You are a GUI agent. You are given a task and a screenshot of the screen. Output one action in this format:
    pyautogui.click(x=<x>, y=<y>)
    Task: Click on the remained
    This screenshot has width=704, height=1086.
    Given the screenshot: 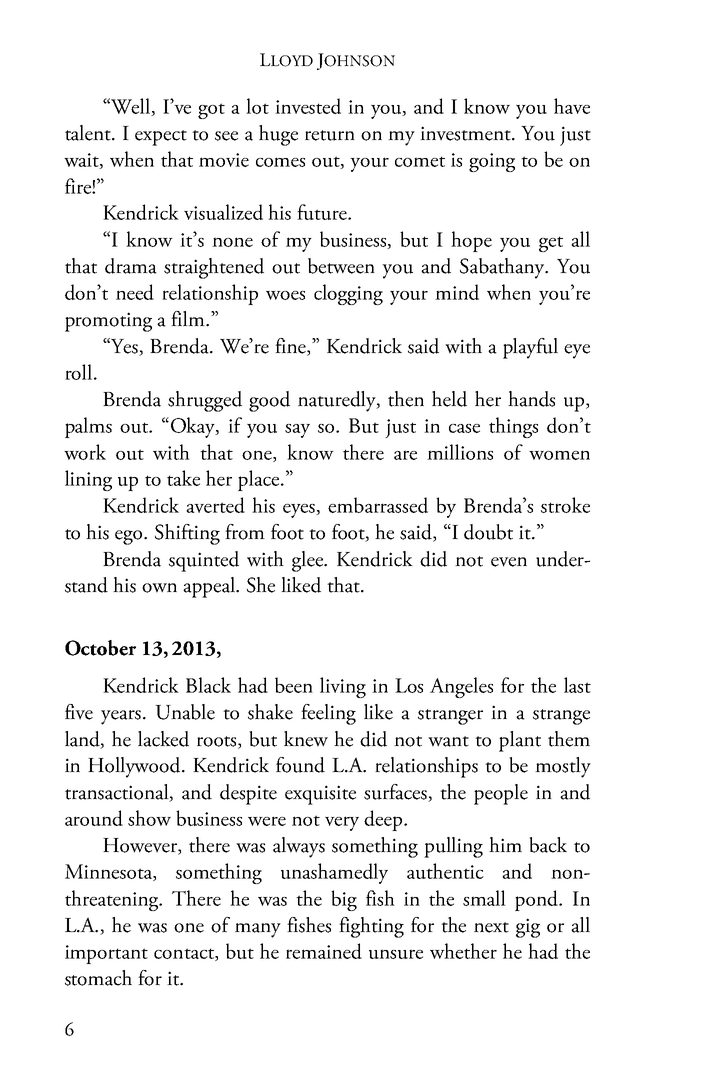 What is the action you would take?
    pyautogui.click(x=324, y=951)
